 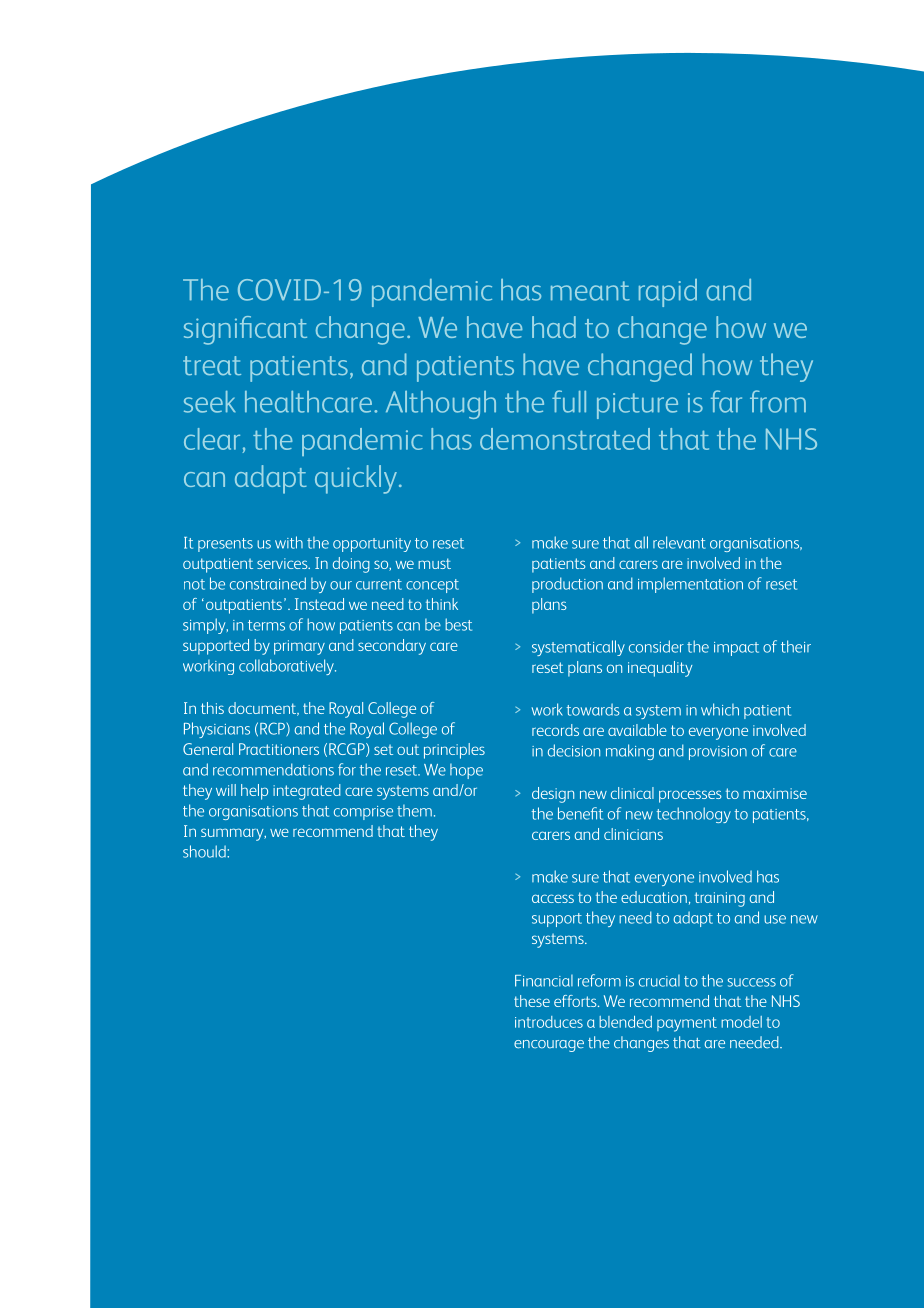 I want to click on had, so click(x=554, y=327).
